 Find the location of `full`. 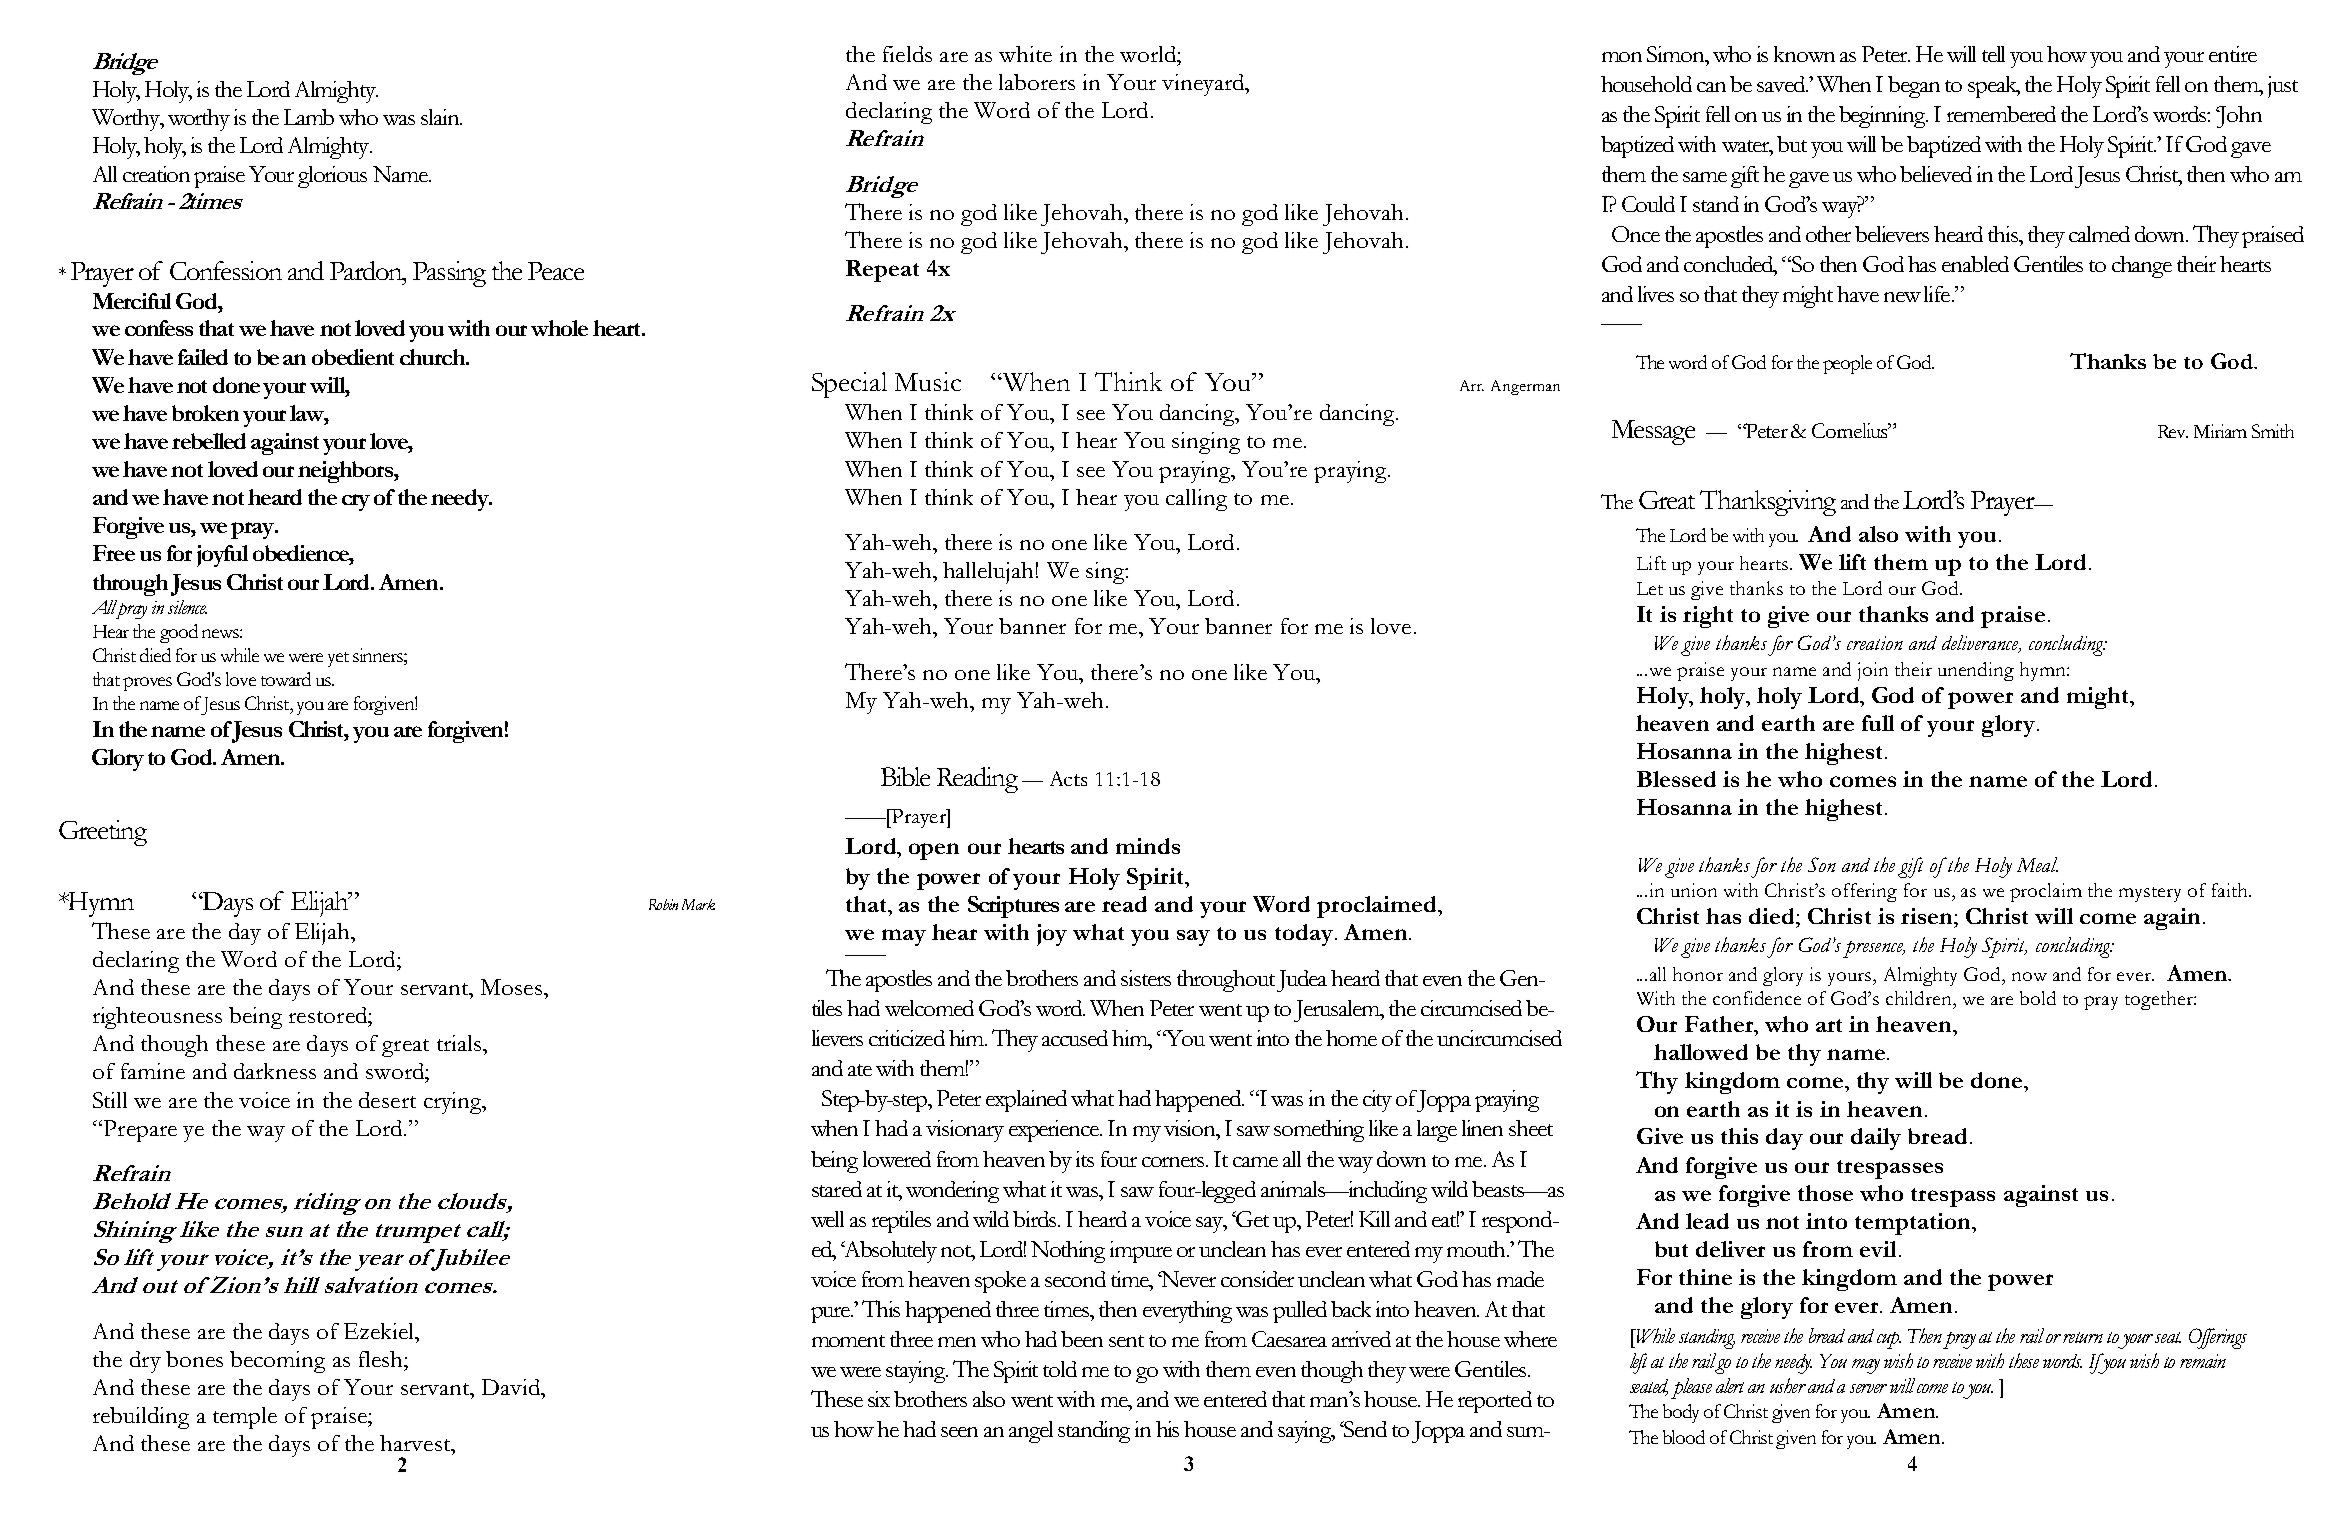

full is located at coordinates (1878, 723).
